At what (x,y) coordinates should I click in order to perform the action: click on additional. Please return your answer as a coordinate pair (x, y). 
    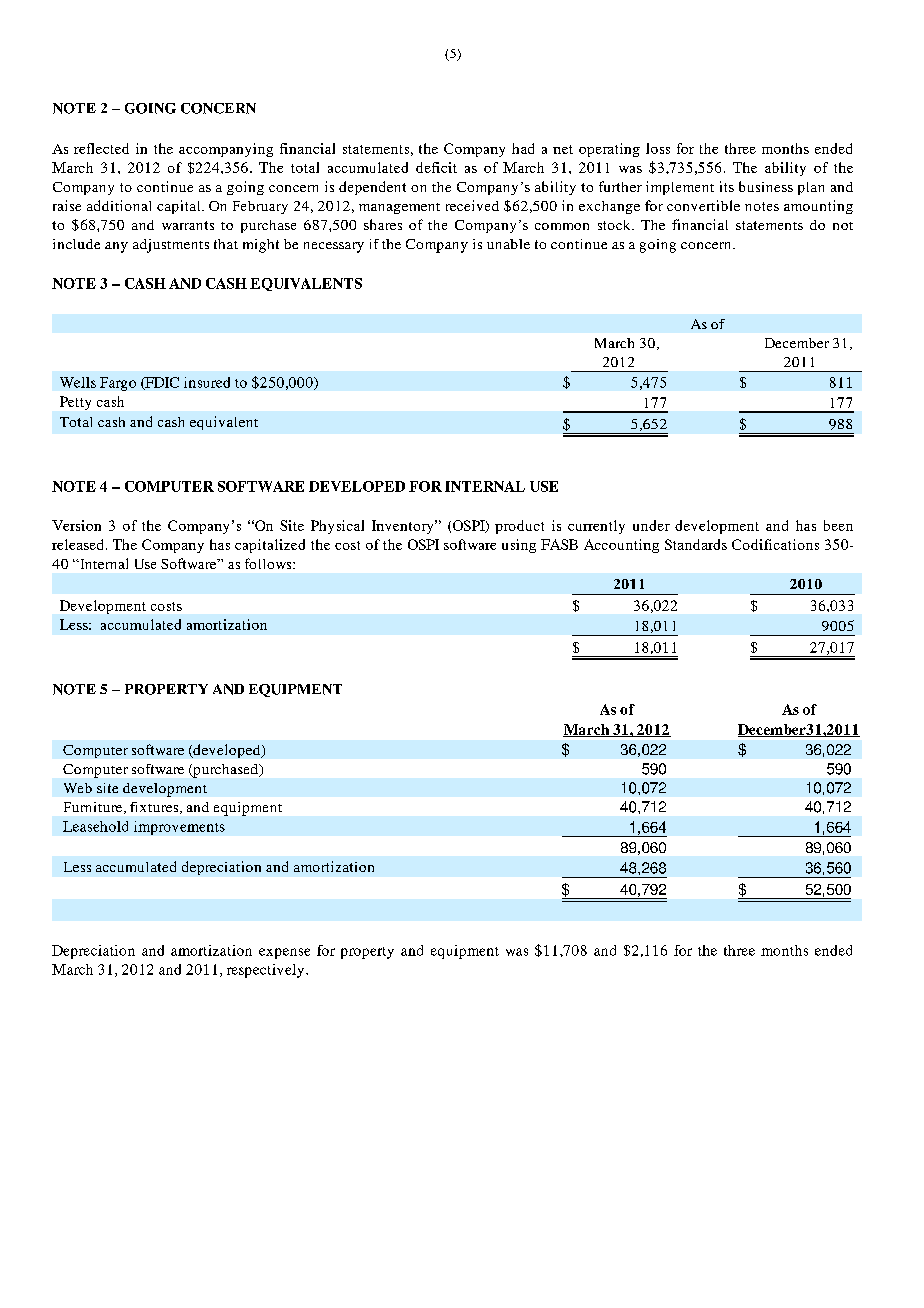
    Looking at the image, I should click on (119, 205).
